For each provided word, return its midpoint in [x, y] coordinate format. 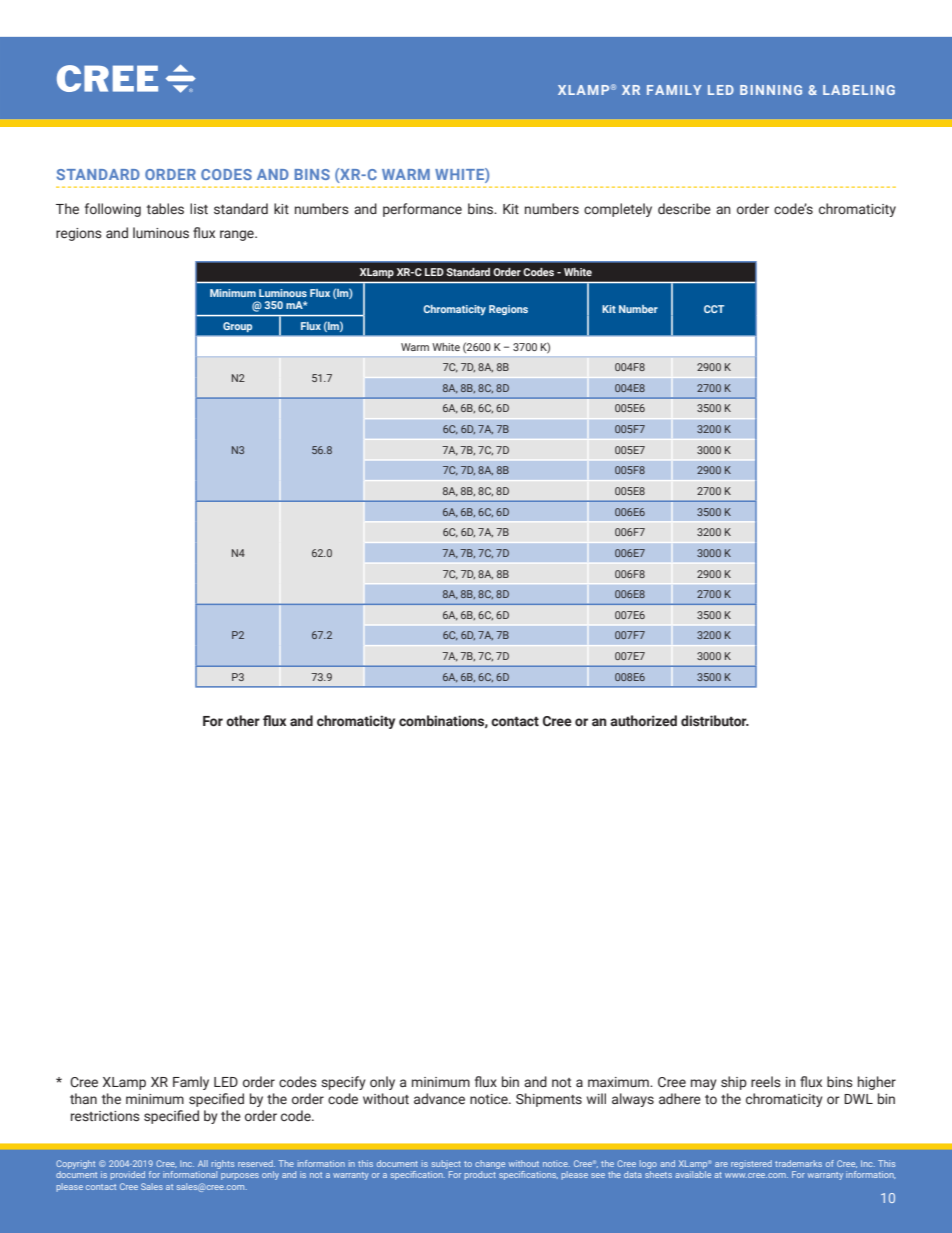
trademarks [798, 1163]
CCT [714, 309]
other [243, 720]
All [203, 1163]
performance [422, 210]
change [490, 1166]
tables [165, 208]
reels [766, 1082]
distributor [715, 721]
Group [237, 327]
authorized [643, 720]
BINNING [771, 90]
